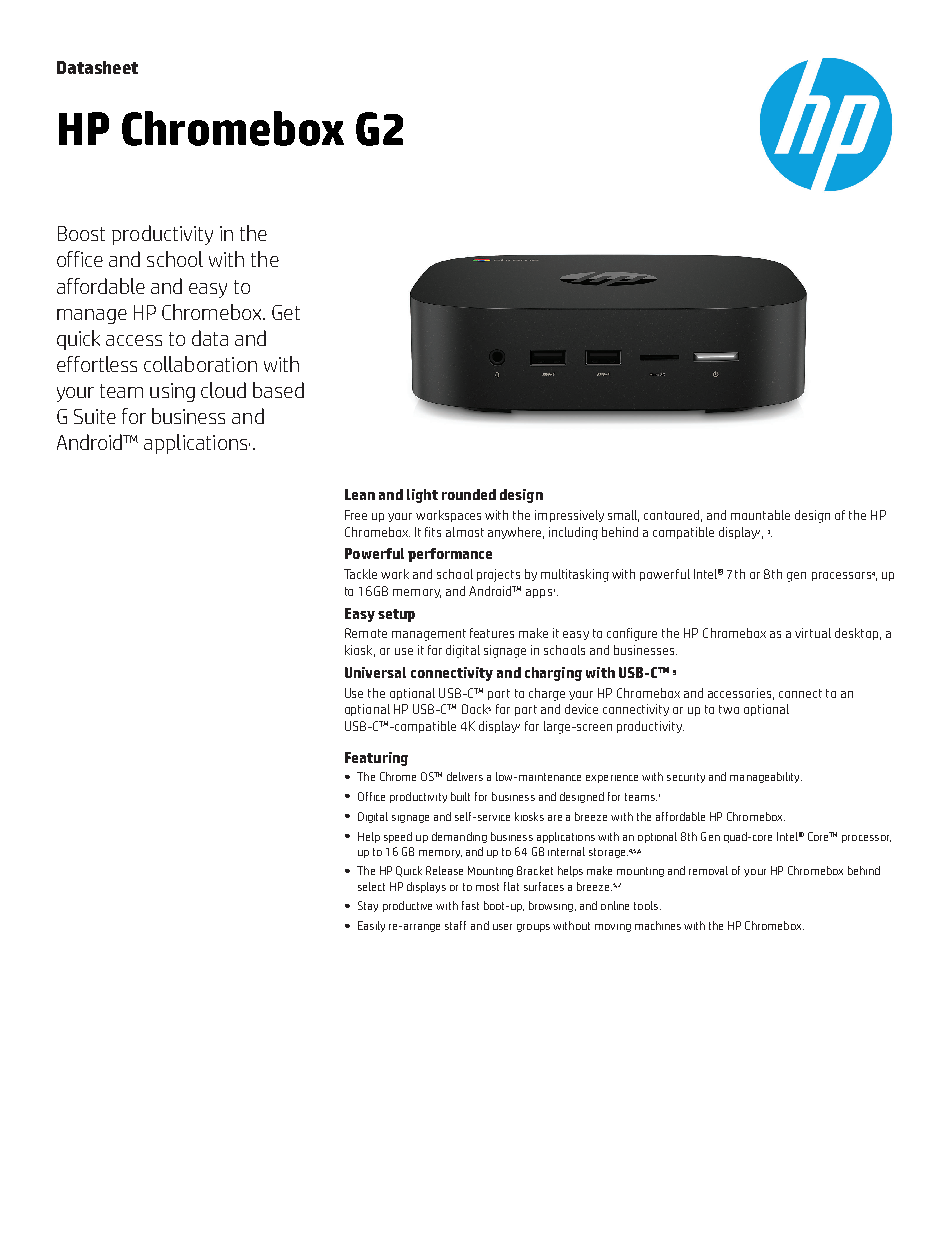  What do you see at coordinates (470, 905) in the screenshot?
I see `fast` at bounding box center [470, 905].
